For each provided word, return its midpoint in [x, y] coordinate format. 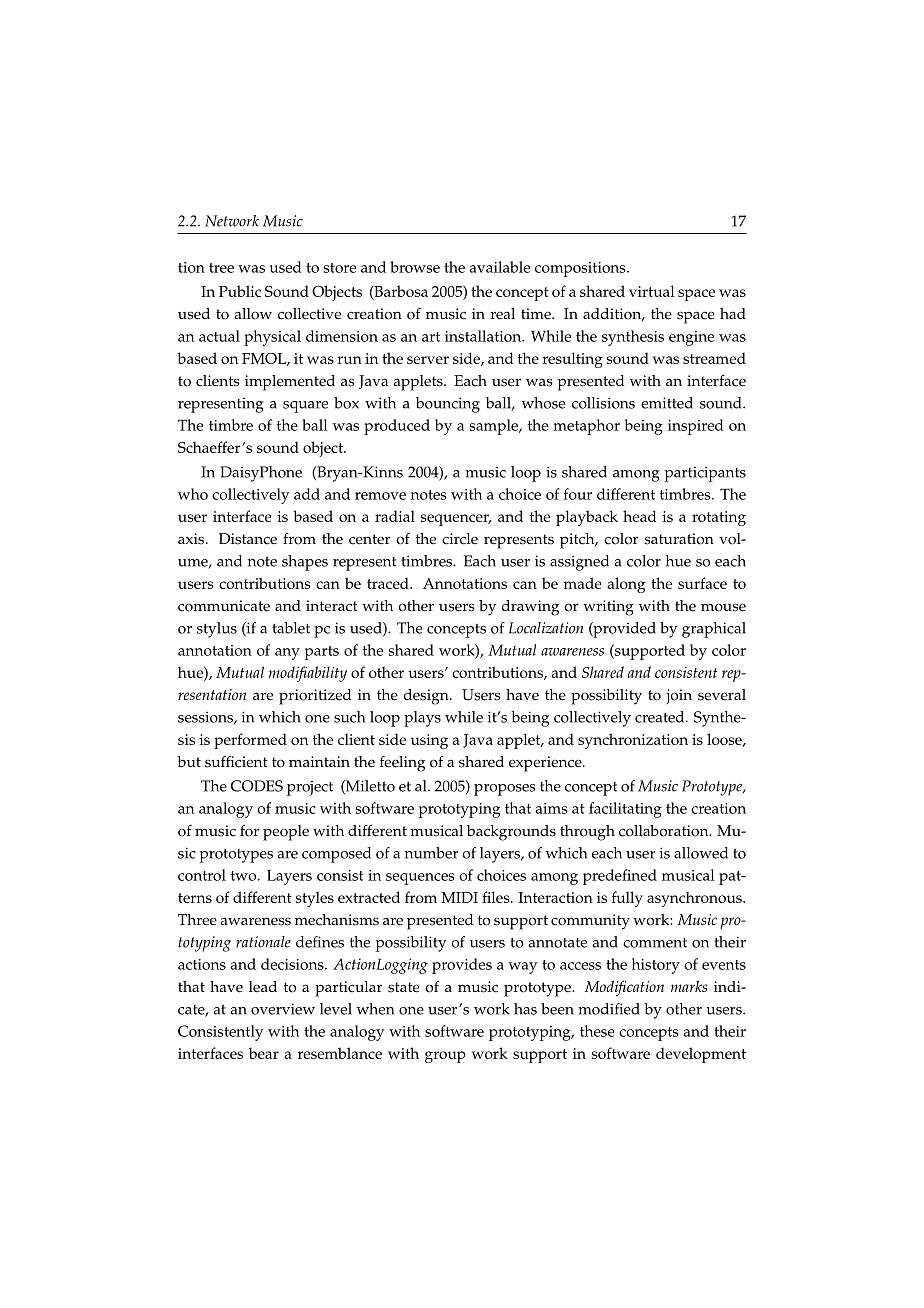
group [445, 1057]
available [500, 267]
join [679, 697]
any [287, 654]
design [427, 697]
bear [264, 1053]
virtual [652, 291]
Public [240, 291]
